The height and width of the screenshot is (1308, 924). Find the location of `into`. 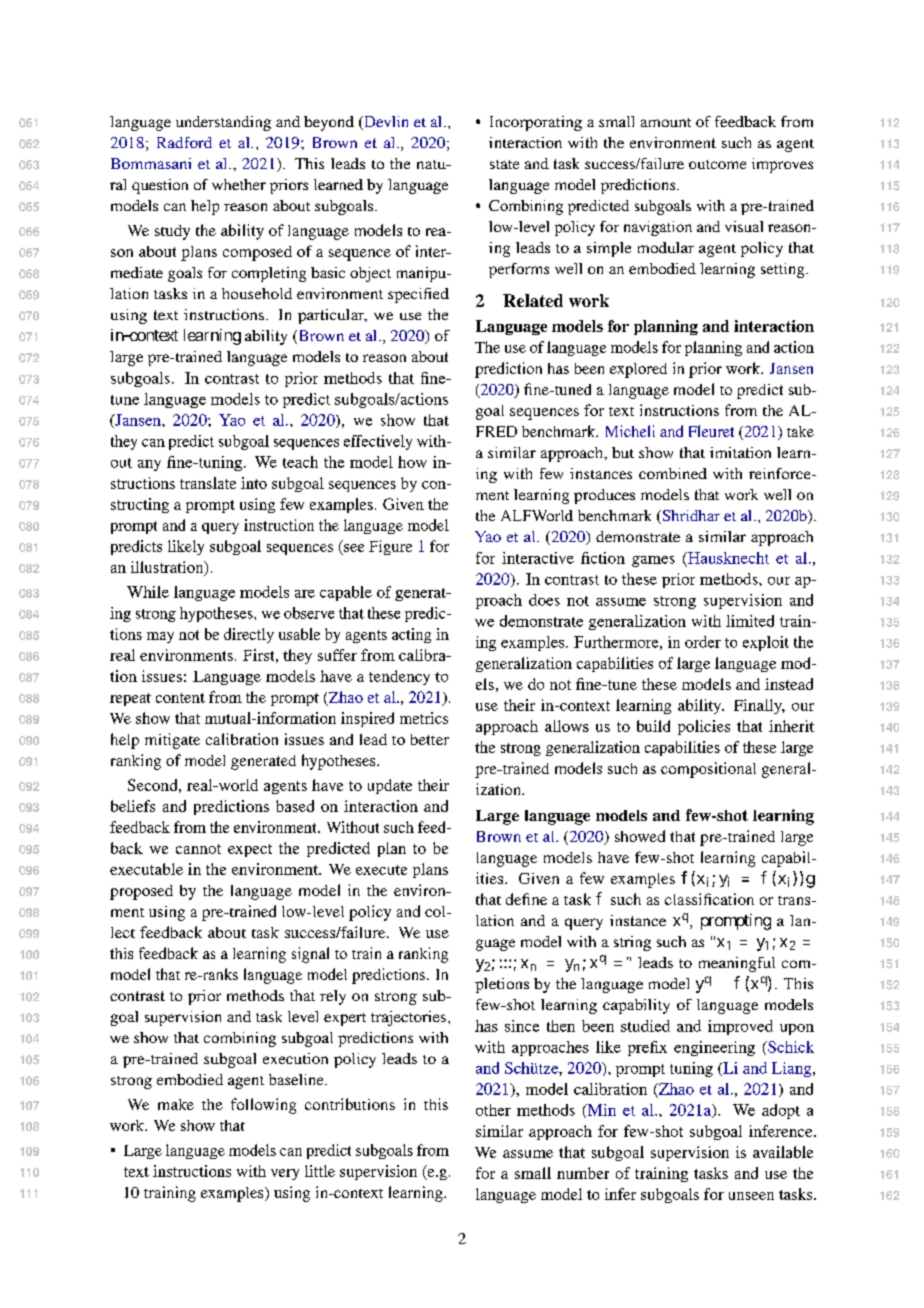

into is located at coordinates (254, 483).
